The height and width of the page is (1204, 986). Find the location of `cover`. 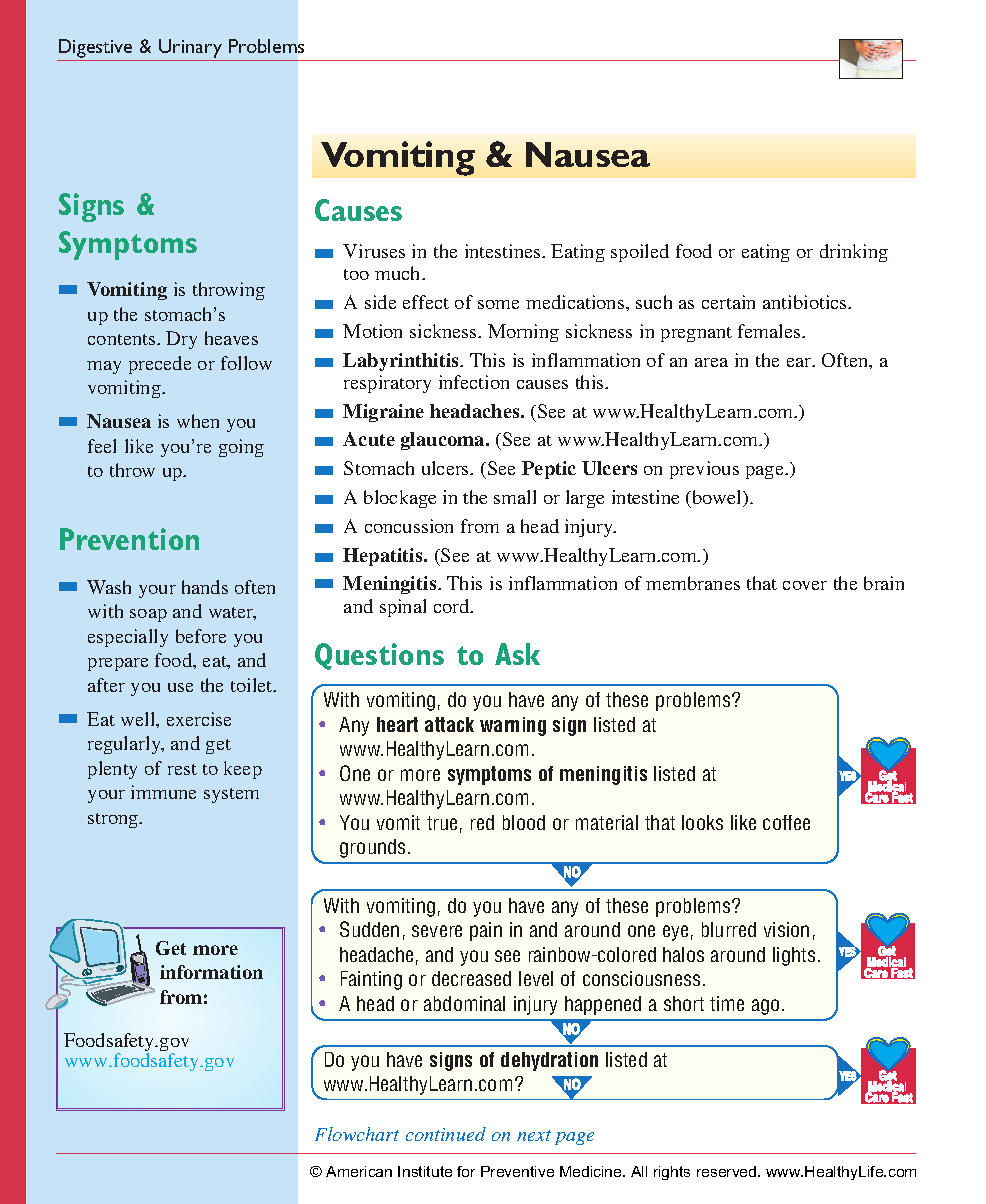

cover is located at coordinates (805, 585).
